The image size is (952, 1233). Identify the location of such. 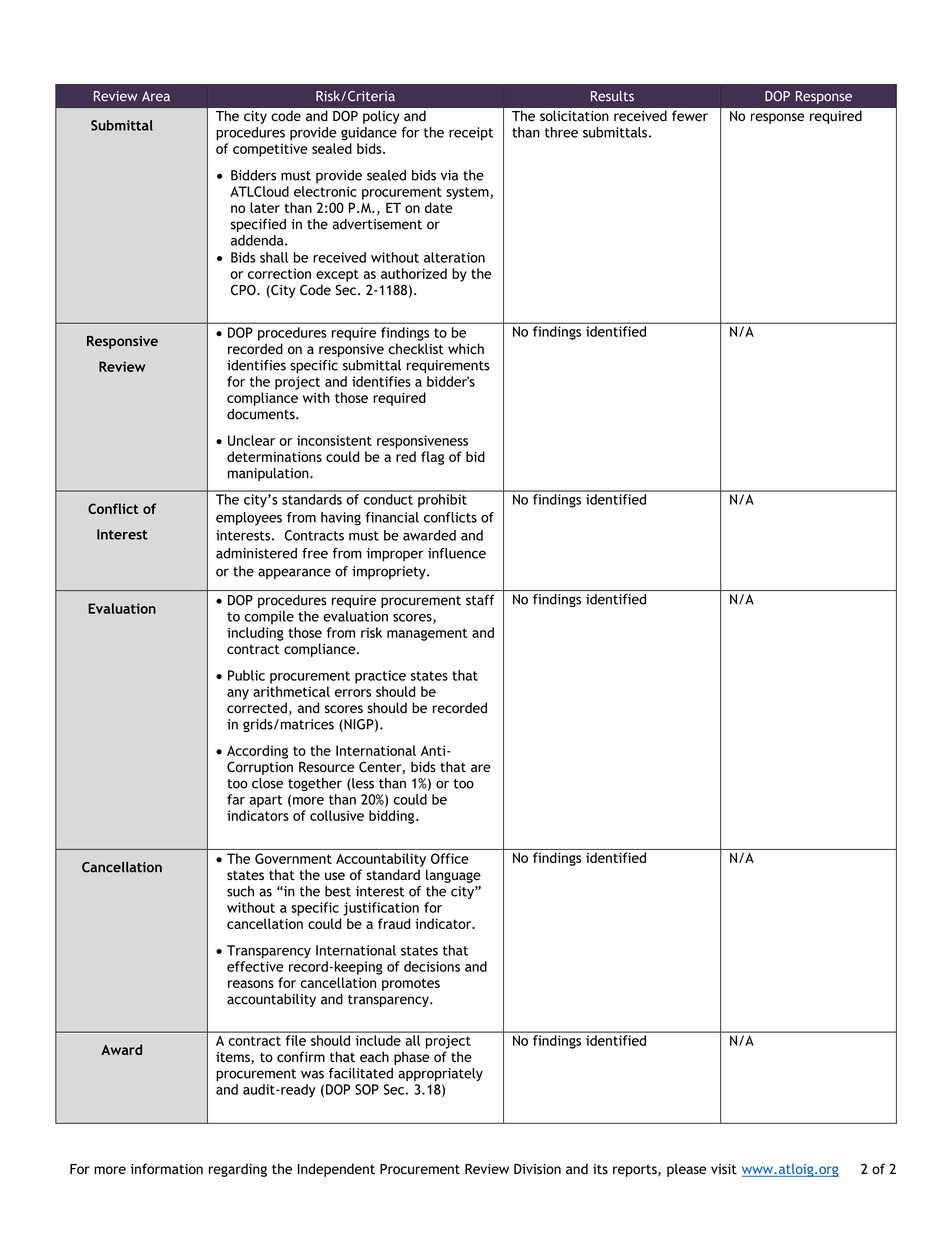
(240, 891).
